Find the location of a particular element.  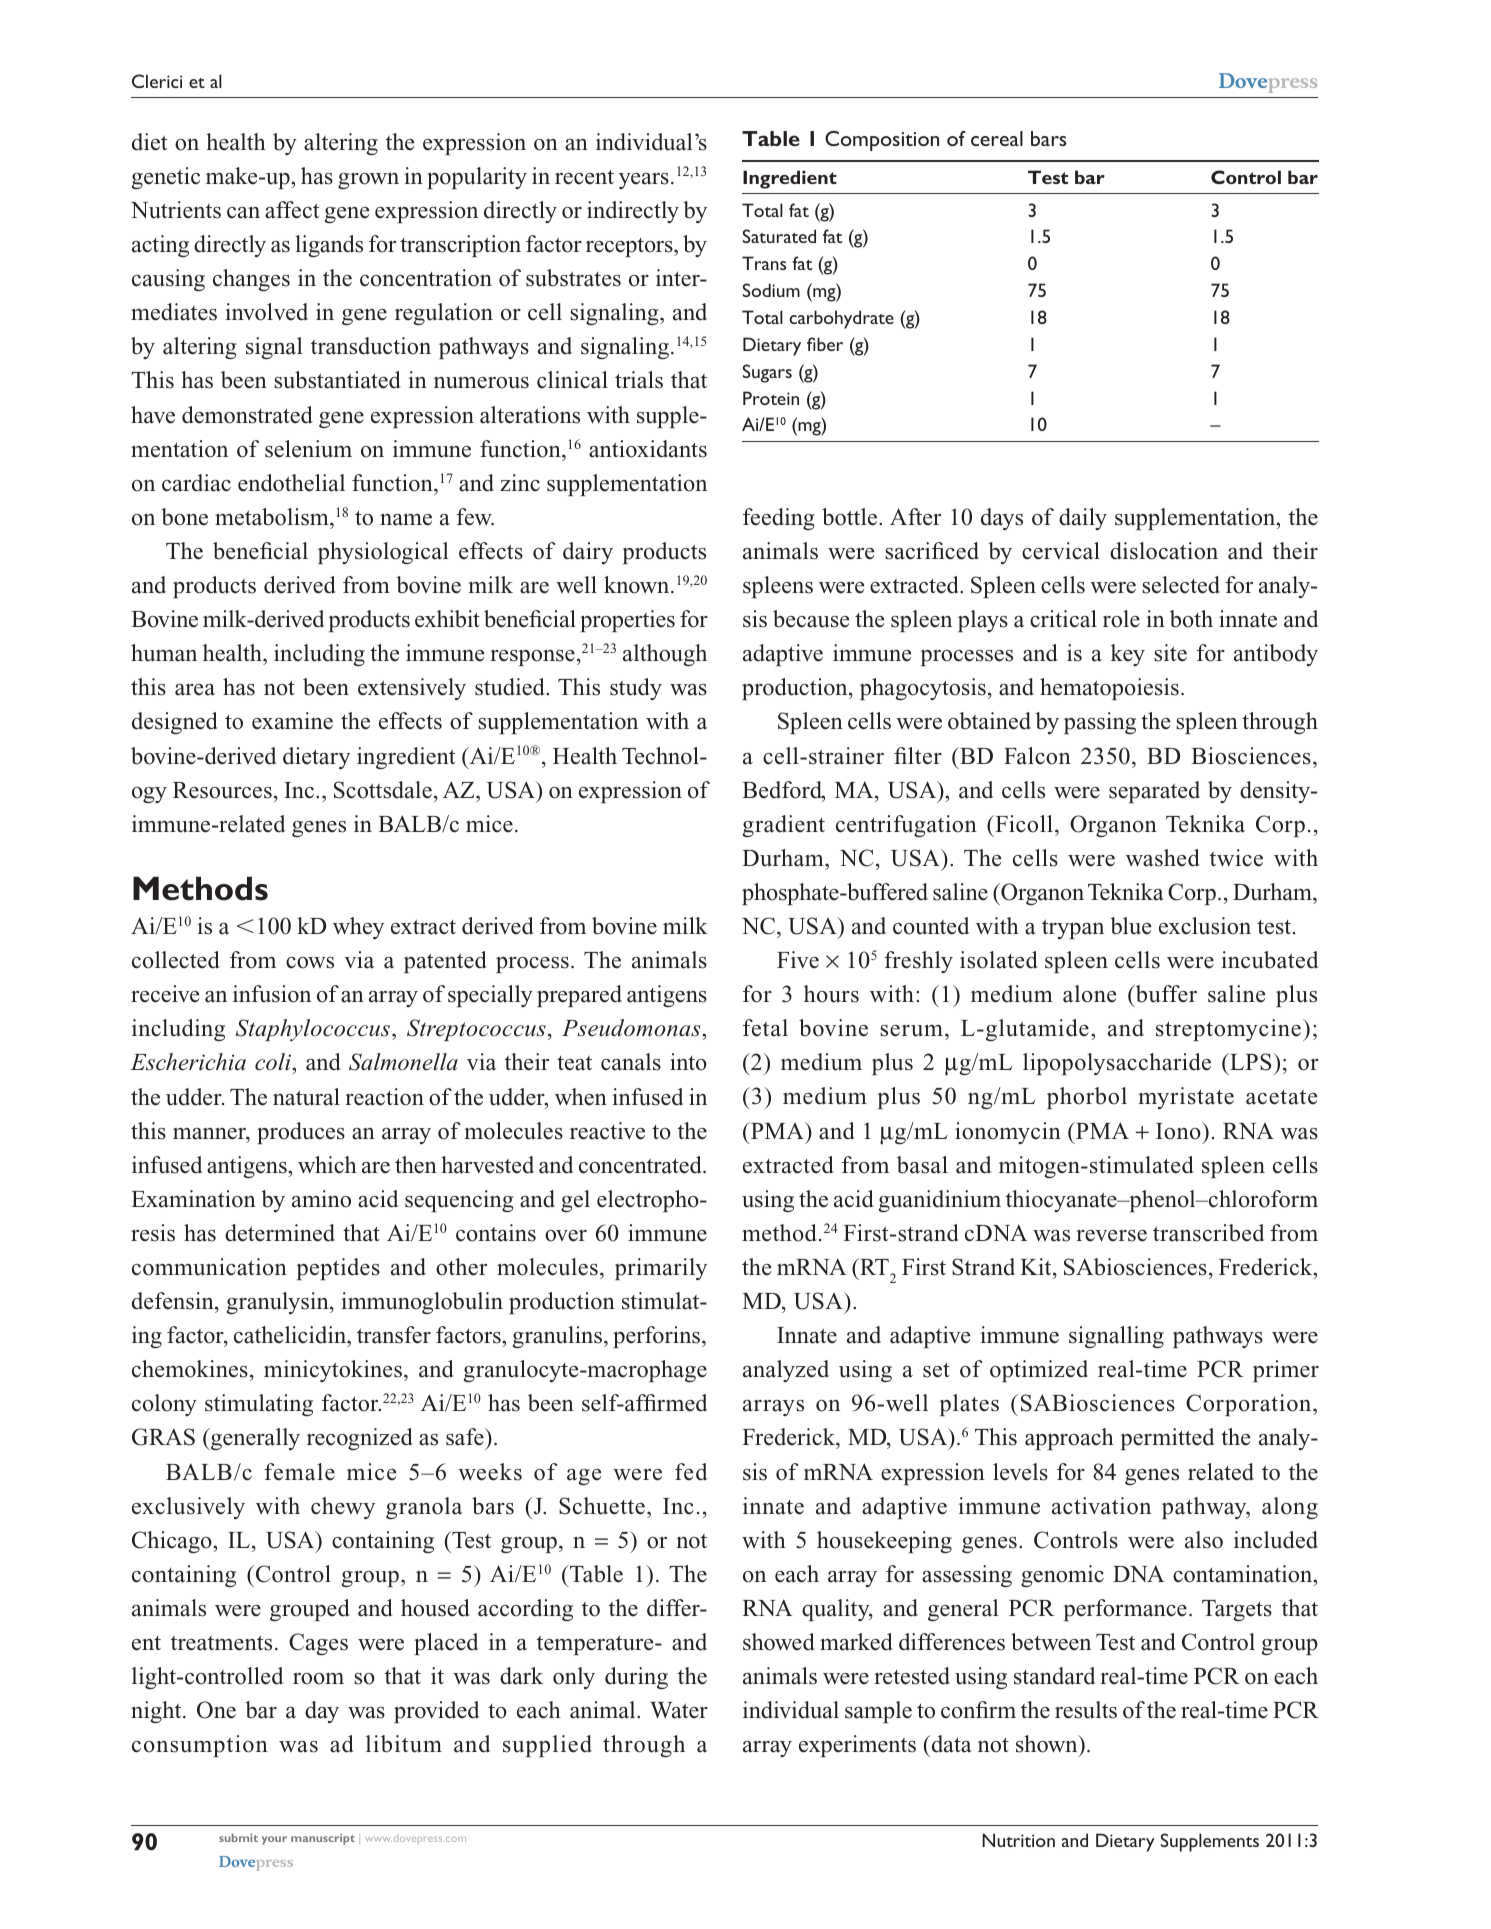

passing is located at coordinates (1100, 723).
